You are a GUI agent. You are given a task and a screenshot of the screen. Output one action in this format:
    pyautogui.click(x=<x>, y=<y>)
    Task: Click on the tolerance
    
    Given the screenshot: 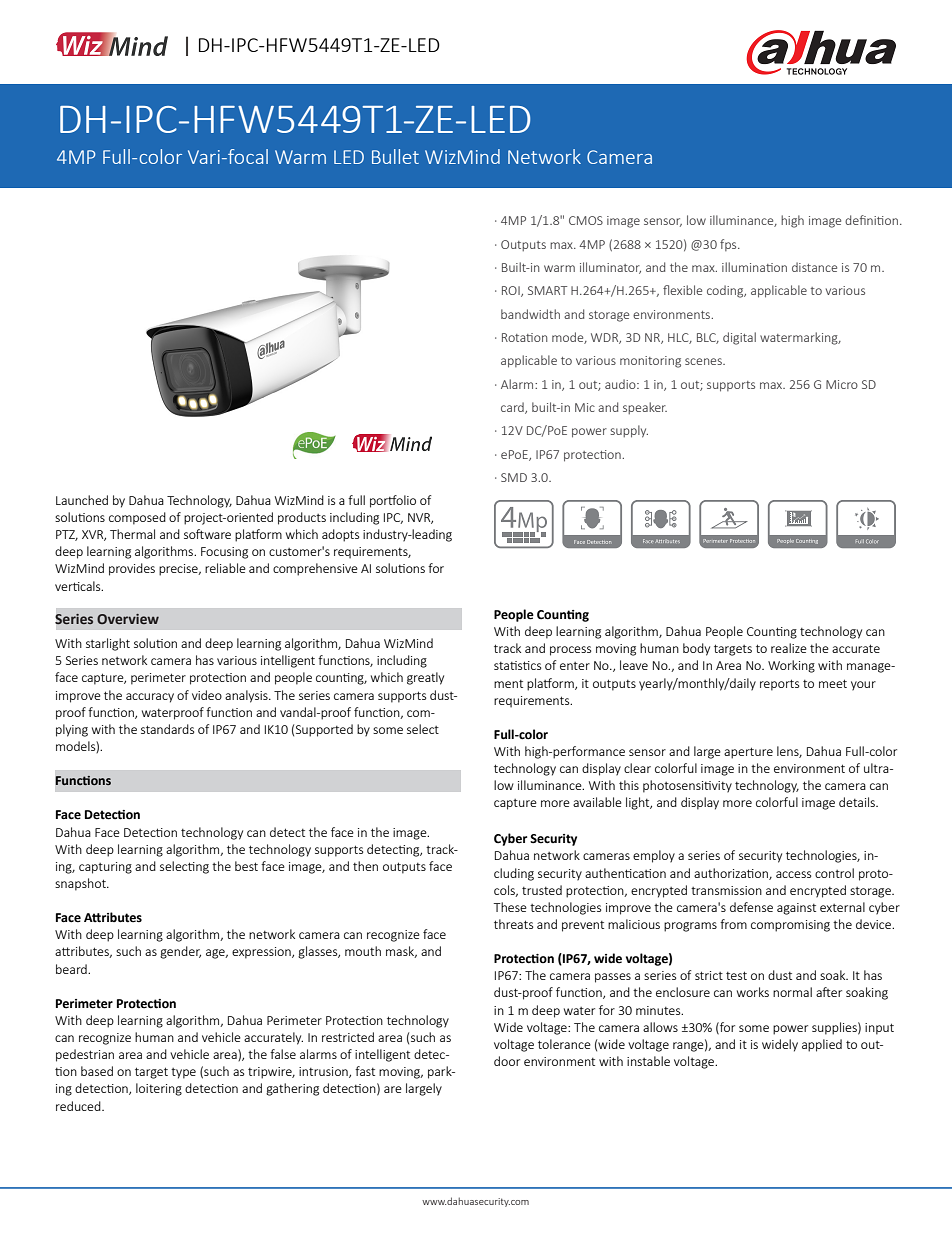 What is the action you would take?
    pyautogui.click(x=564, y=1044)
